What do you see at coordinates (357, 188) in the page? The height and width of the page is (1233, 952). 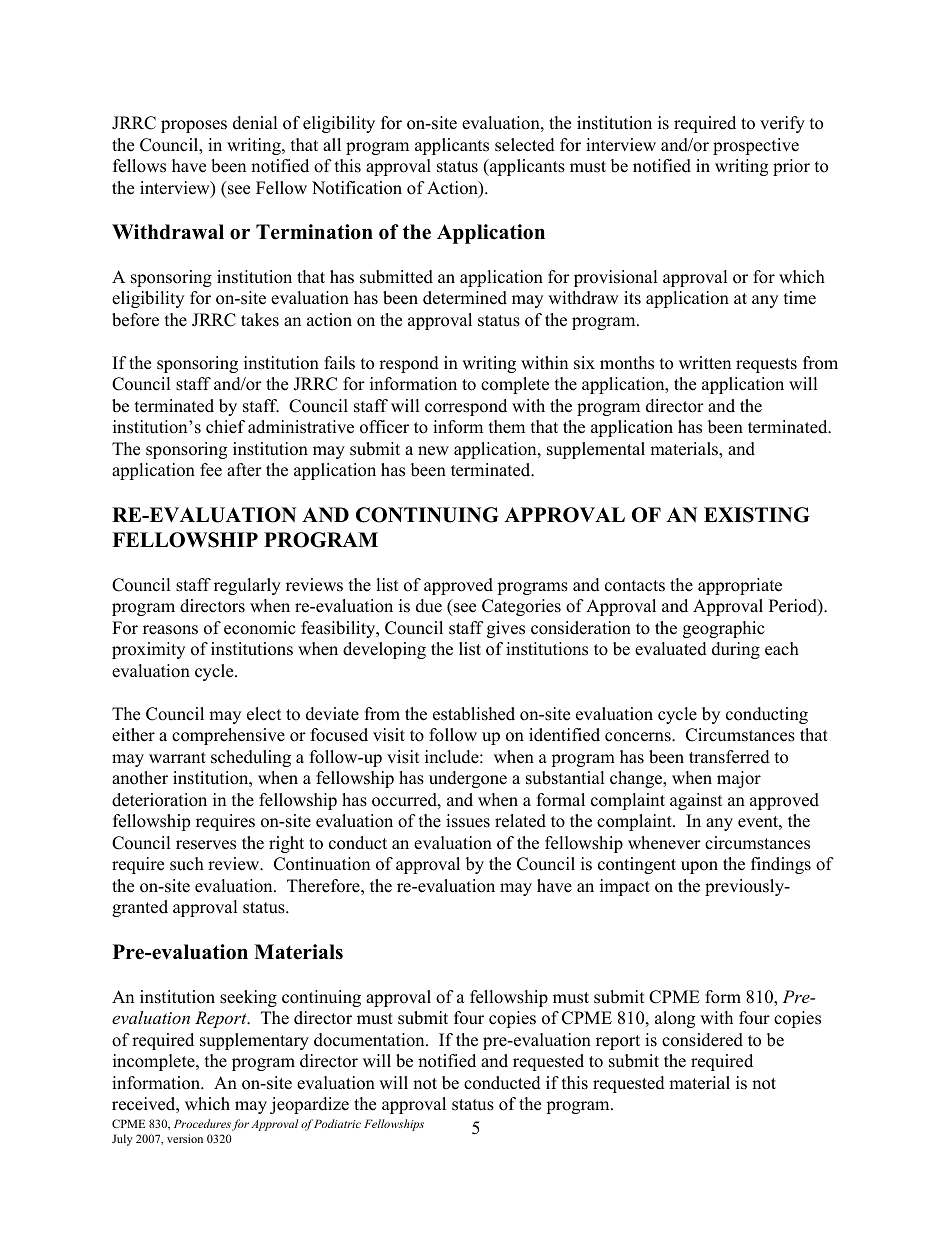 I see `Notification` at bounding box center [357, 188].
